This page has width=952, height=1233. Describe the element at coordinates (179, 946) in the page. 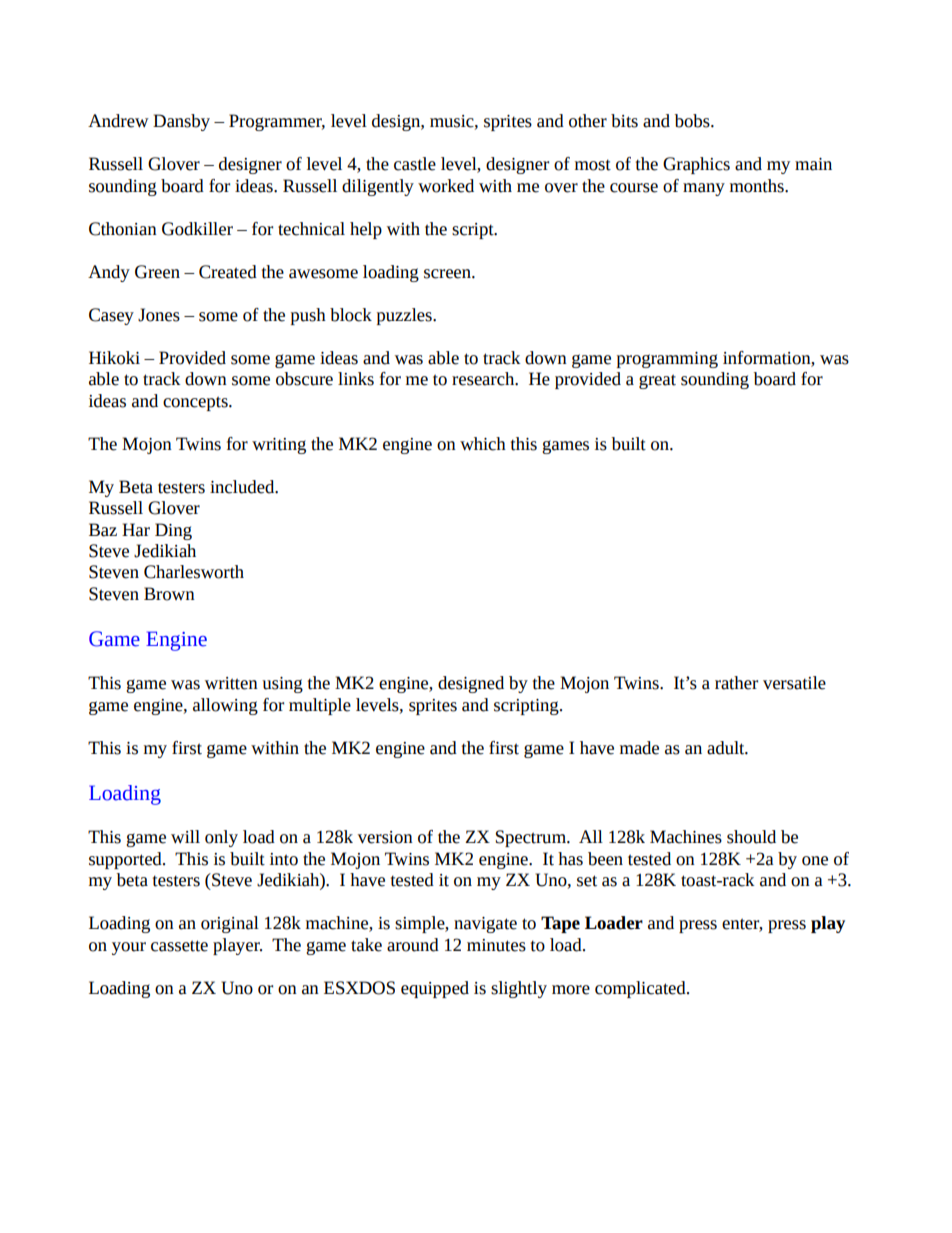

I see `cassette` at that location.
